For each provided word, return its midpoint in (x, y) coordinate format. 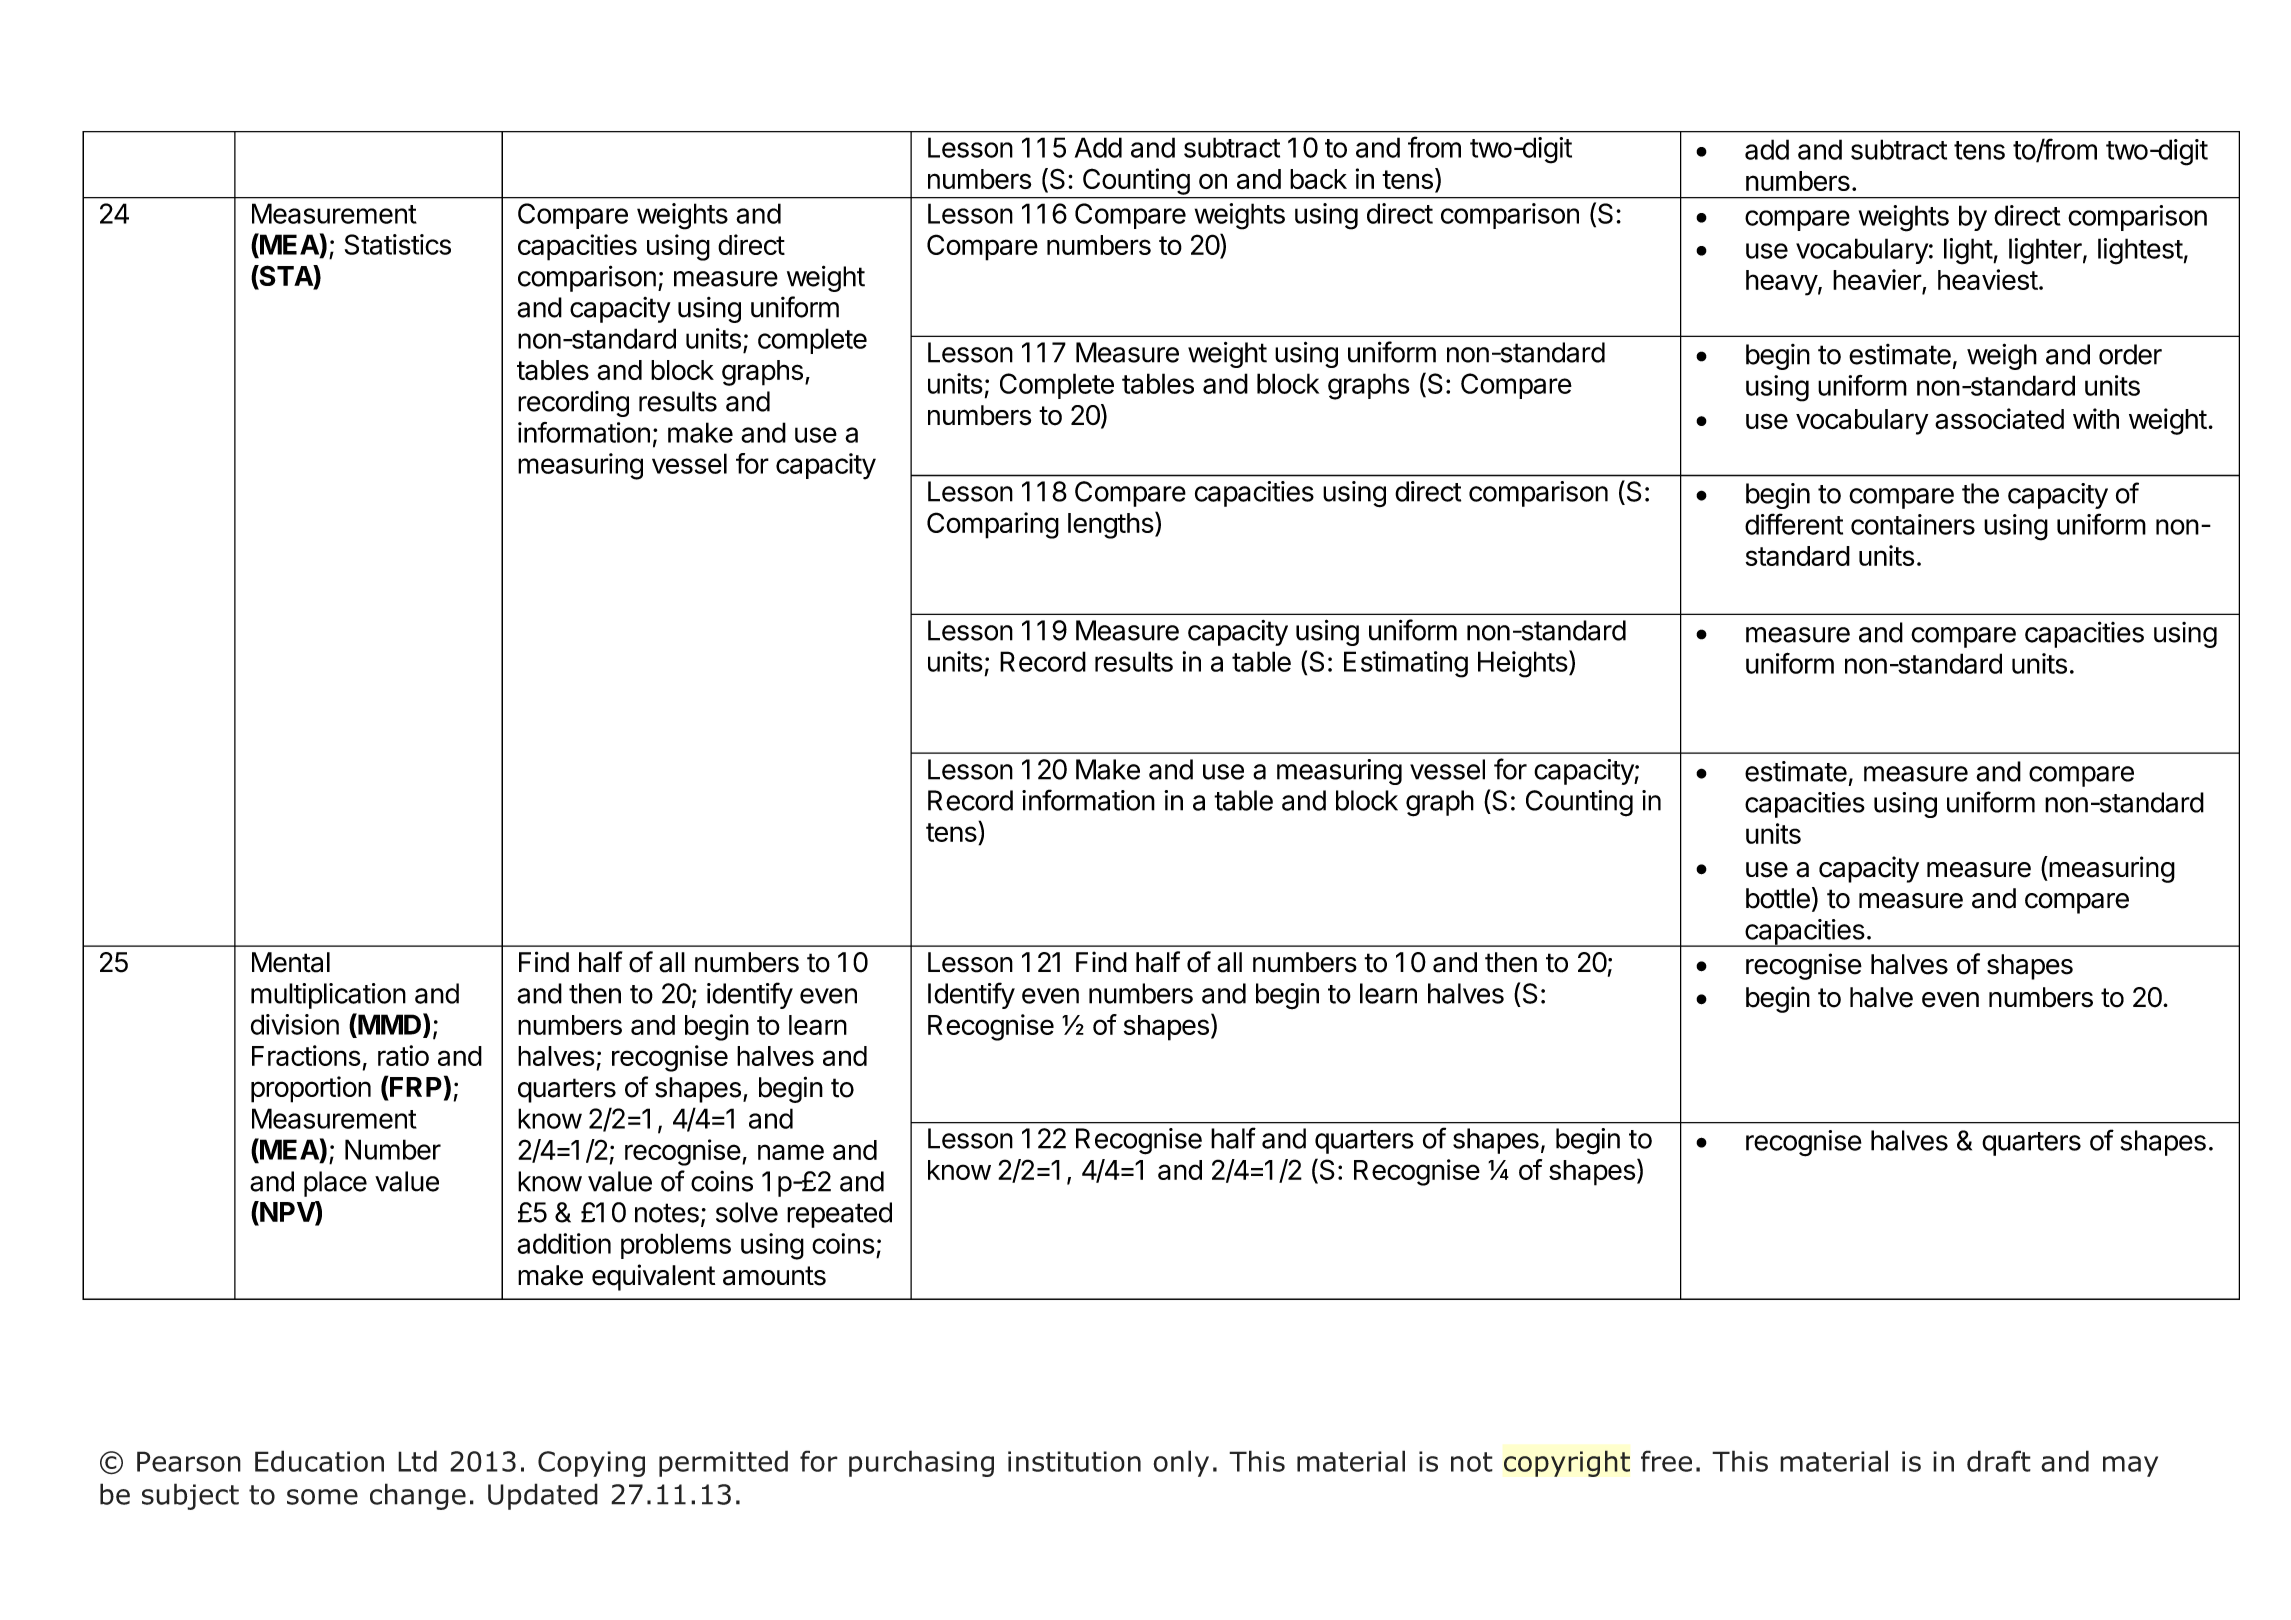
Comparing (993, 525)
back (1318, 179)
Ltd (417, 1461)
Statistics (398, 244)
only (1181, 1463)
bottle (1778, 898)
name (791, 1152)
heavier (1878, 281)
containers (1913, 524)
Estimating (1406, 664)
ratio (403, 1055)
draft (1999, 1461)
